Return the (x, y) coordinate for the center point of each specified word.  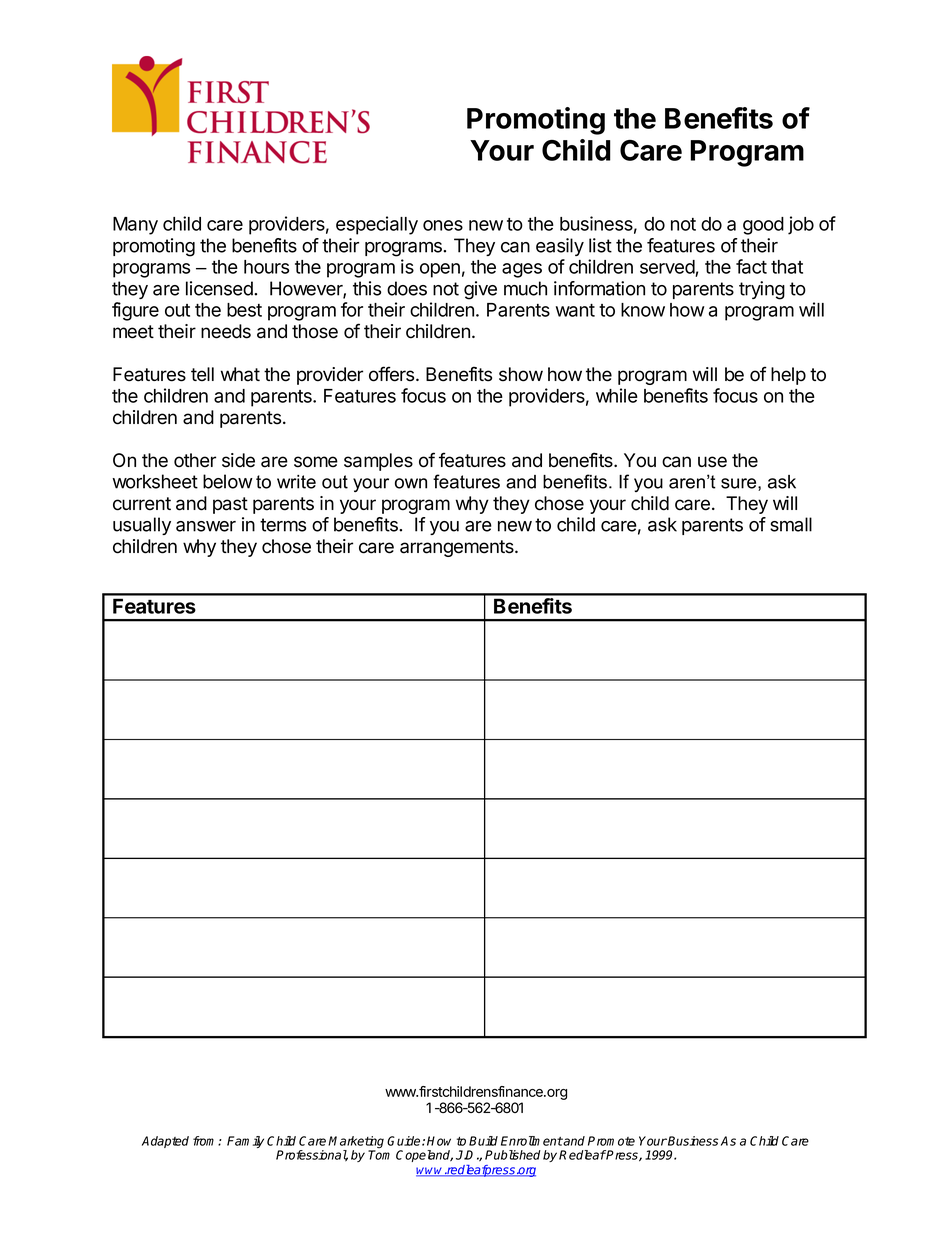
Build (483, 1141)
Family (245, 1142)
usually (142, 526)
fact (751, 266)
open (440, 270)
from (206, 1141)
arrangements (458, 548)
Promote (611, 1141)
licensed (220, 288)
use (712, 462)
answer (206, 526)
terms (283, 525)
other (195, 460)
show (521, 374)
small (791, 524)
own (411, 483)
